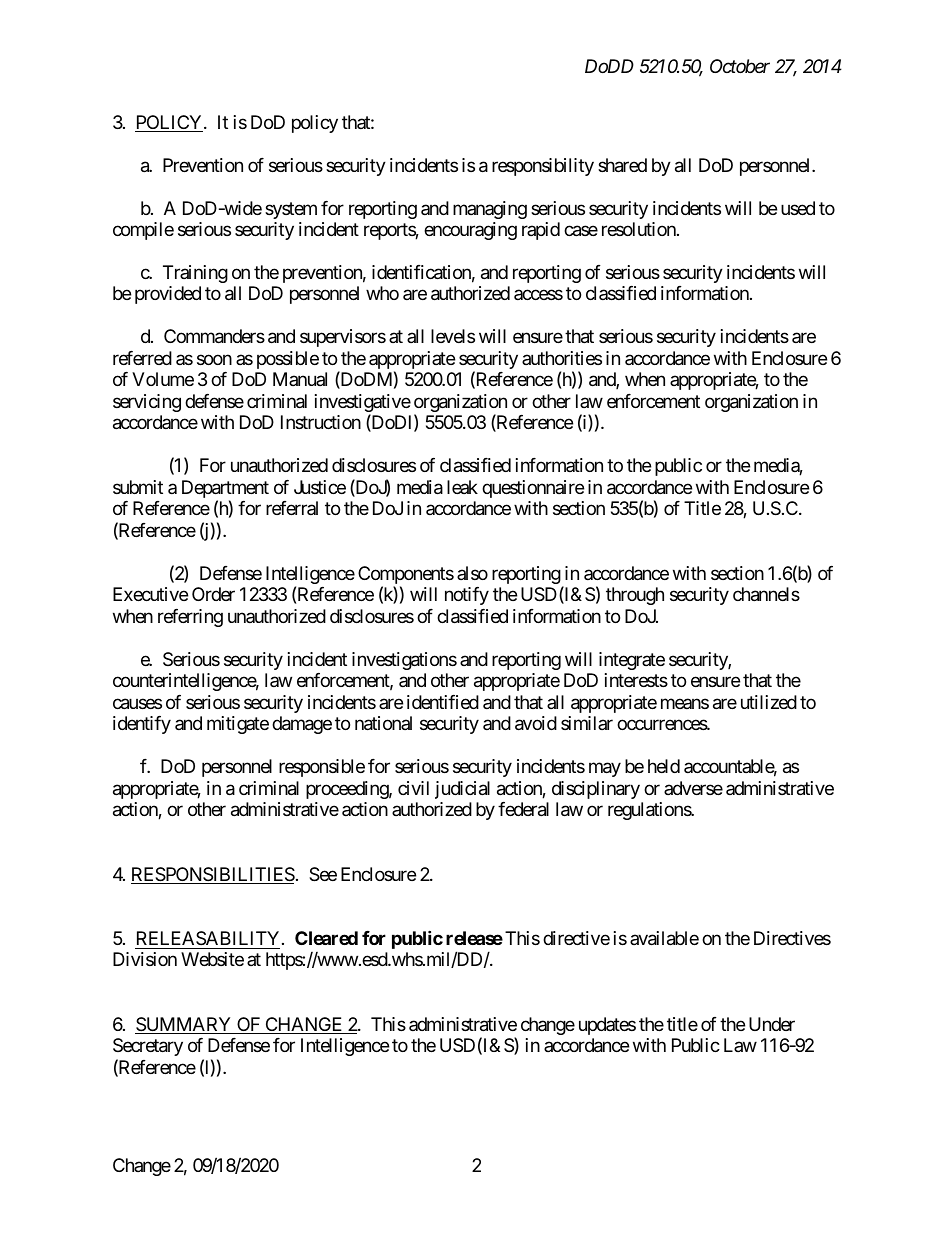 This screenshot has width=952, height=1233. What do you see at coordinates (740, 66) in the screenshot?
I see `October` at bounding box center [740, 66].
